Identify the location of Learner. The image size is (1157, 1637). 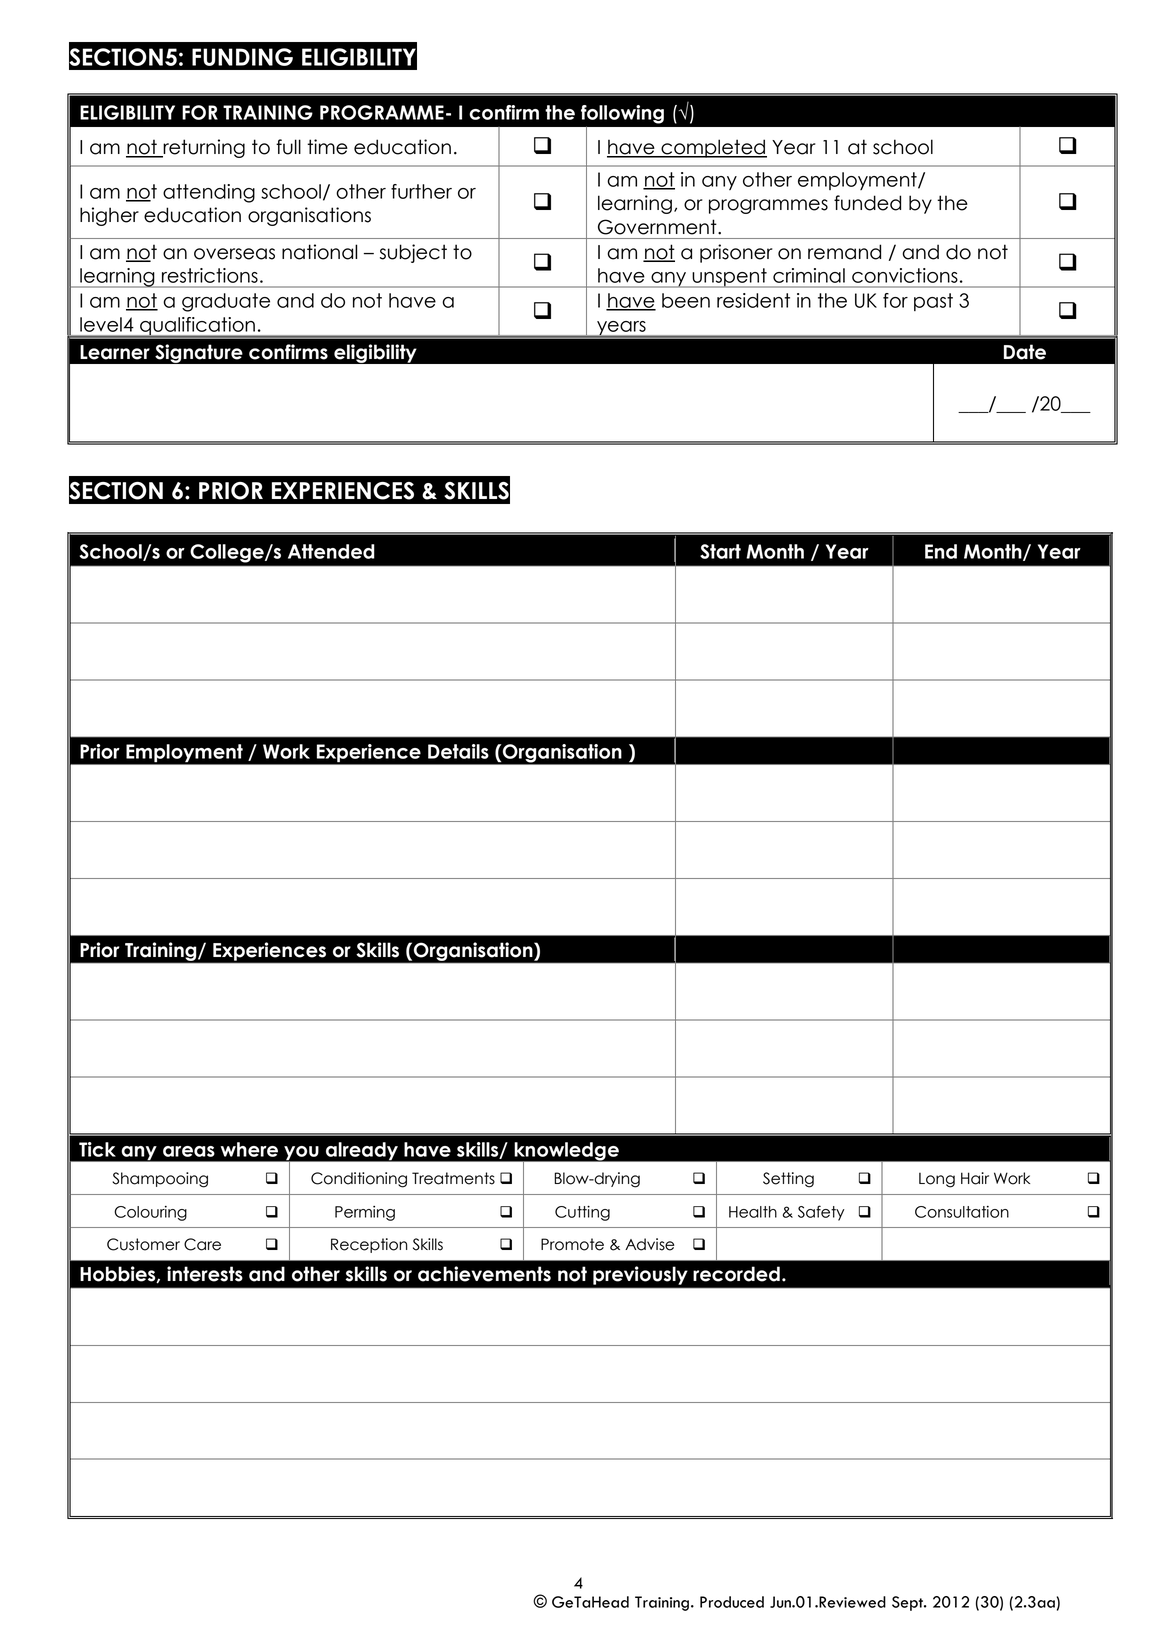
(115, 352).
